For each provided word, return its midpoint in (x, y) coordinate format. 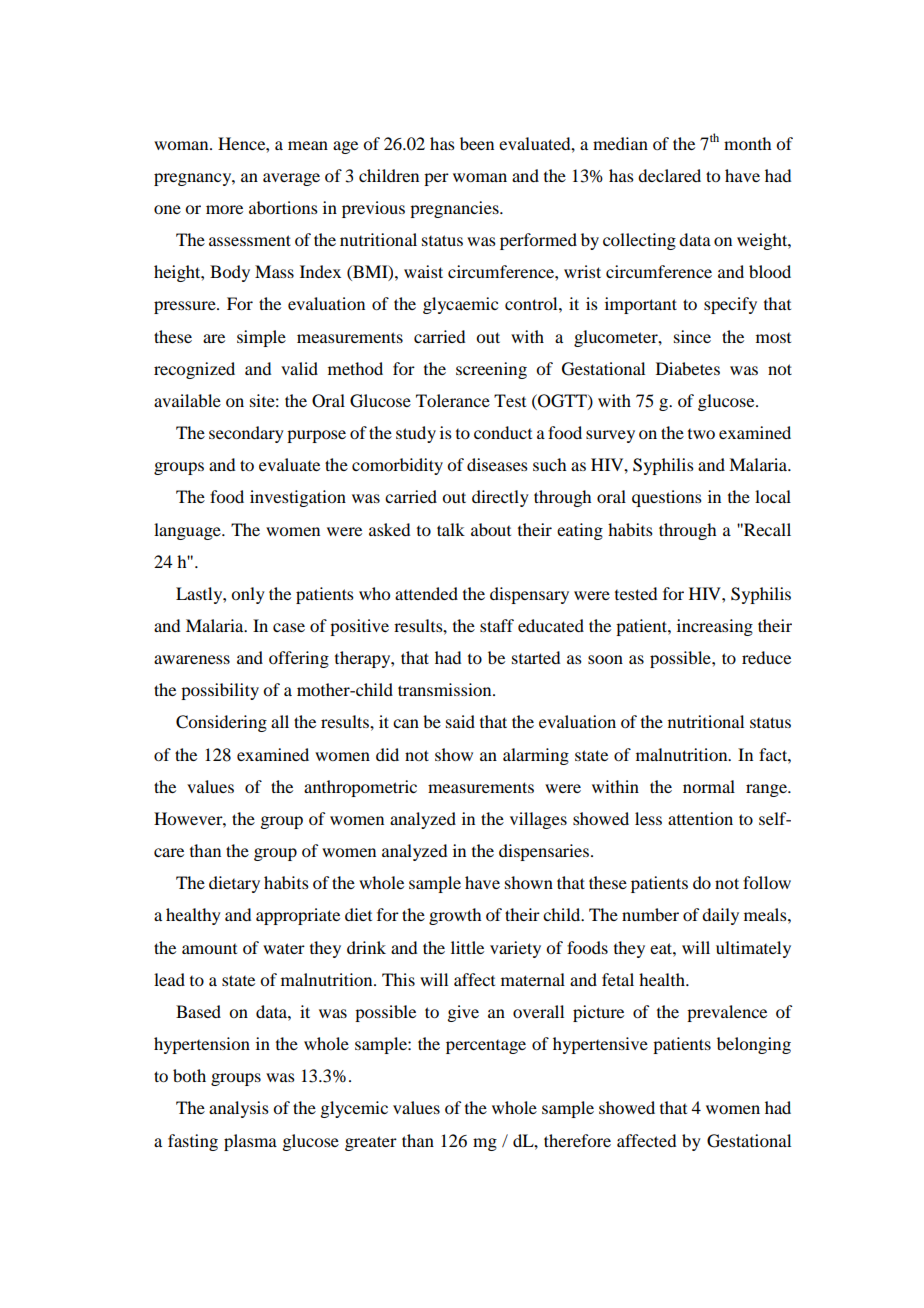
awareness (192, 659)
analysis (239, 1109)
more (224, 209)
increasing (715, 627)
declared (669, 175)
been (477, 143)
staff (497, 625)
